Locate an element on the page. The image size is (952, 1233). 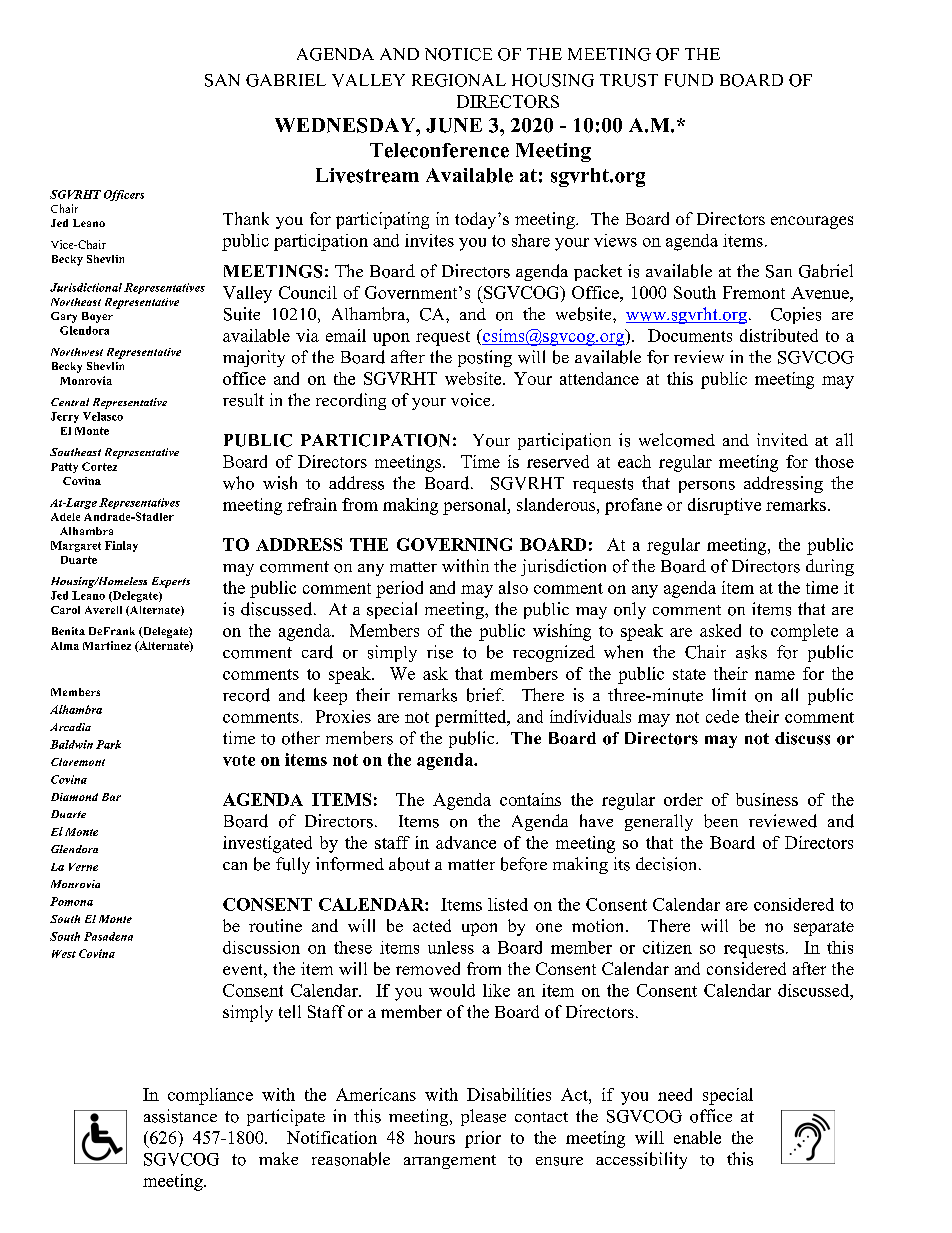
contains is located at coordinates (530, 799).
